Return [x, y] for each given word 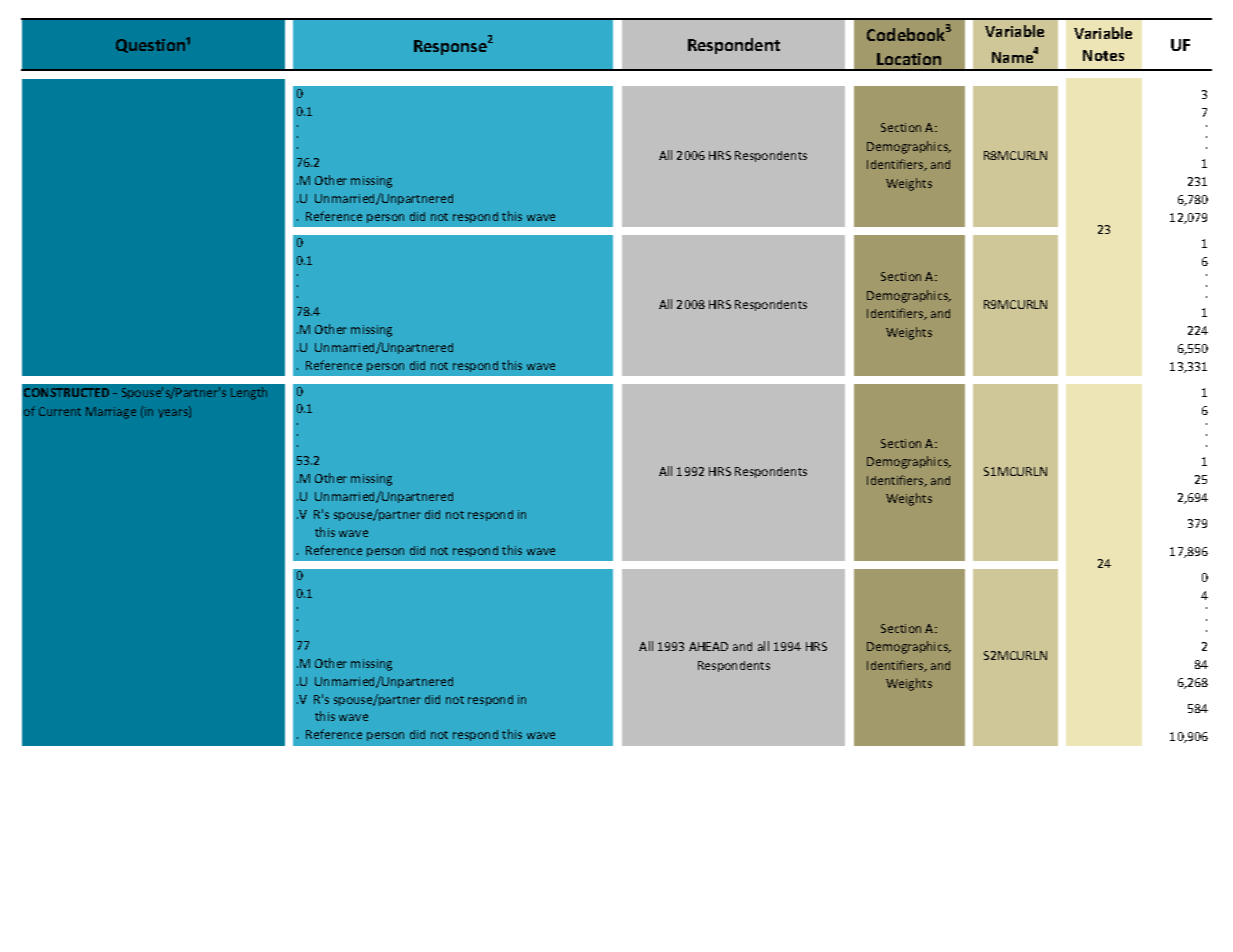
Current [60, 411]
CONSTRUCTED [66, 392]
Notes [1103, 55]
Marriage [111, 413]
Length [249, 393]
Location [909, 59]
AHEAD [708, 646]
